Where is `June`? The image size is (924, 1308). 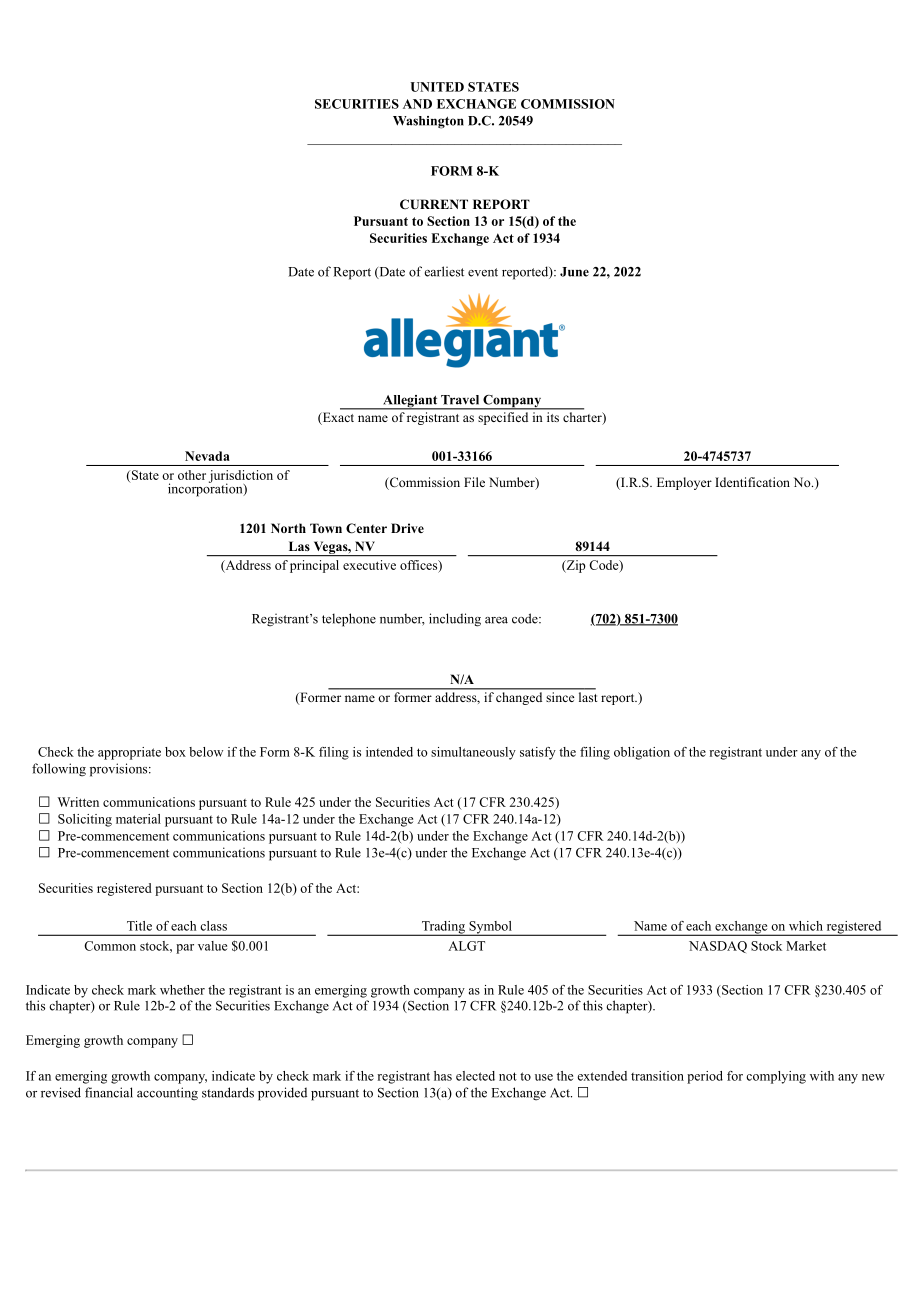
June is located at coordinates (574, 272).
